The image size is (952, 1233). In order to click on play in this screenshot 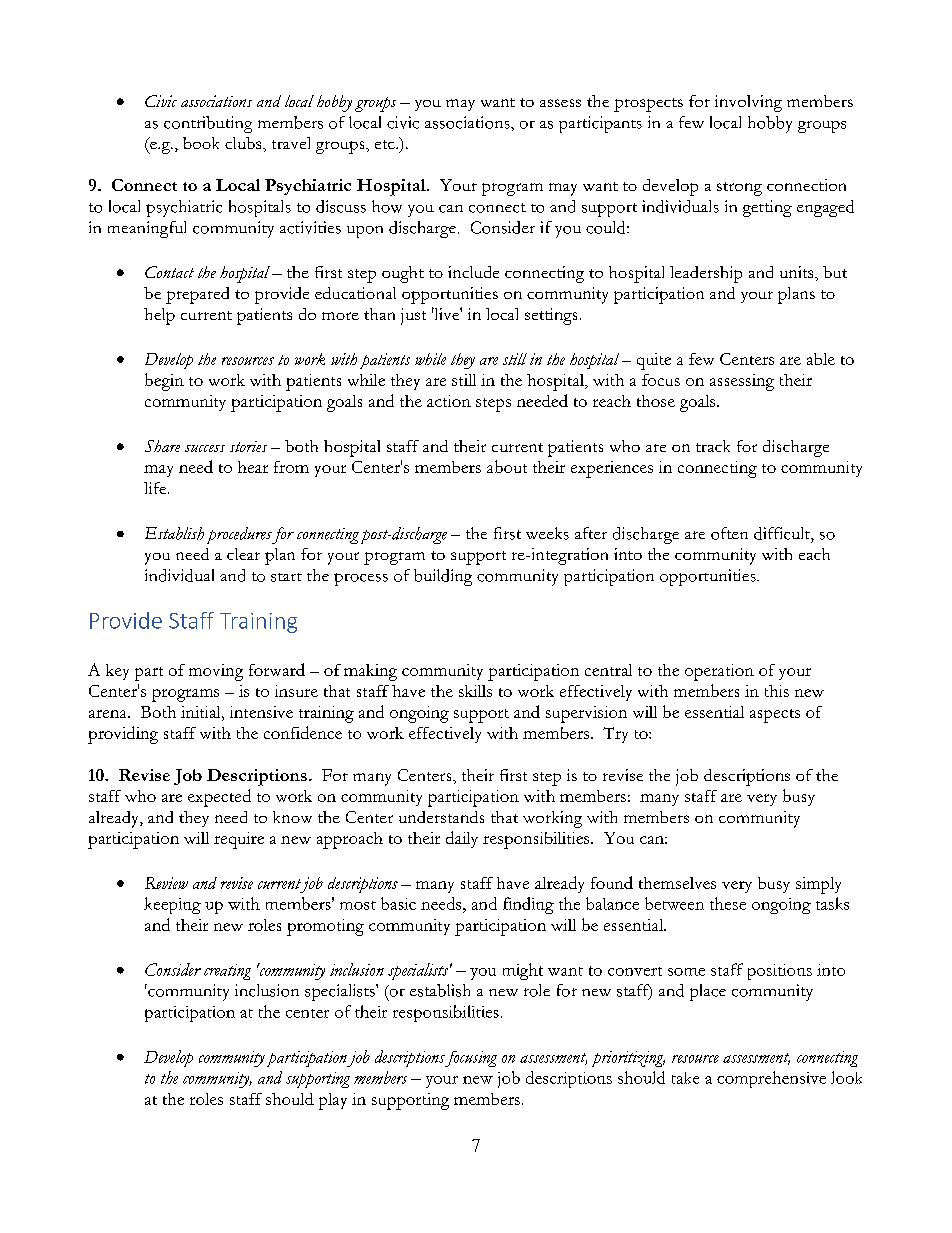, I will do `click(333, 1101)`.
